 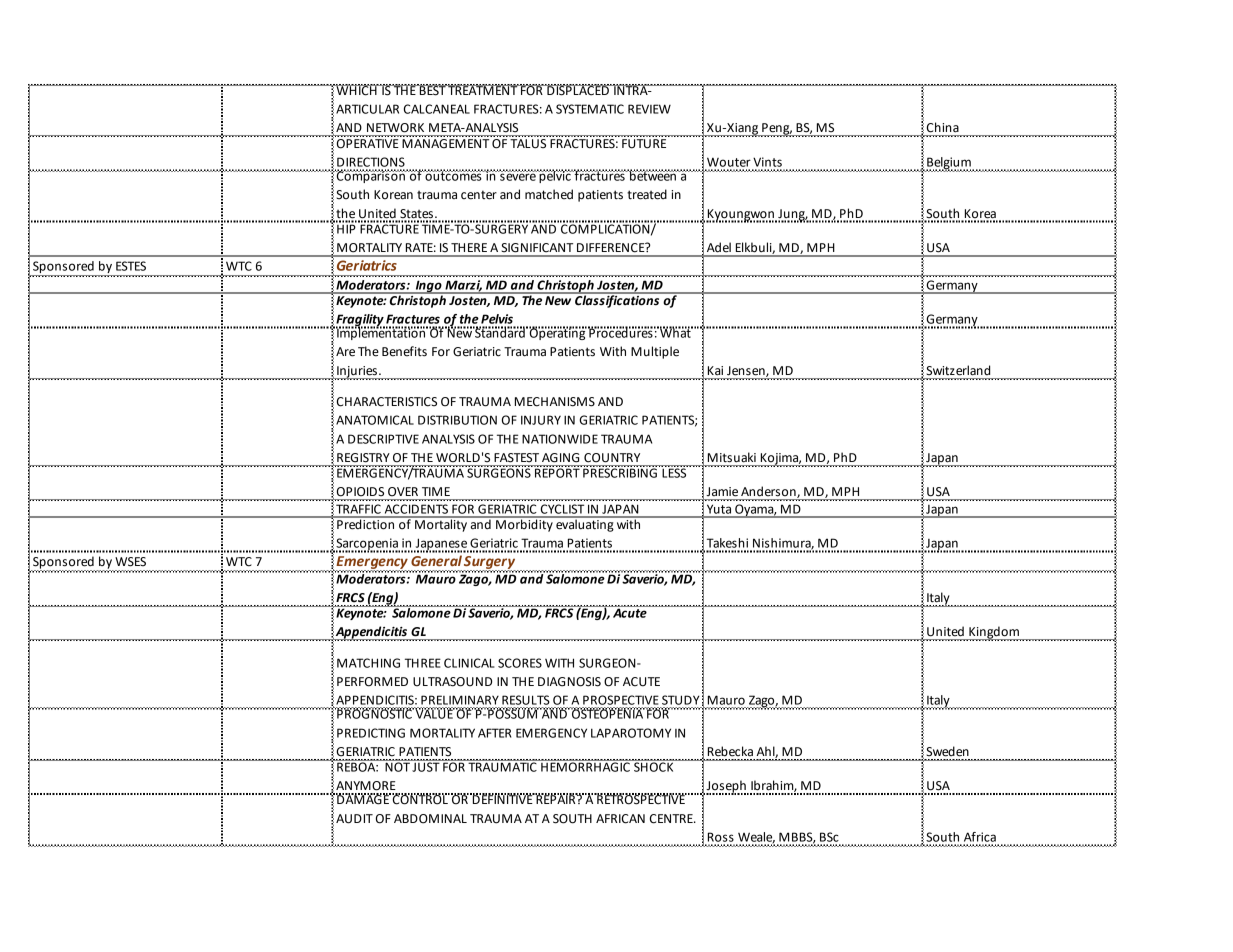 What do you see at coordinates (363, 799) in the screenshot?
I see `DAMAGE` at bounding box center [363, 799].
